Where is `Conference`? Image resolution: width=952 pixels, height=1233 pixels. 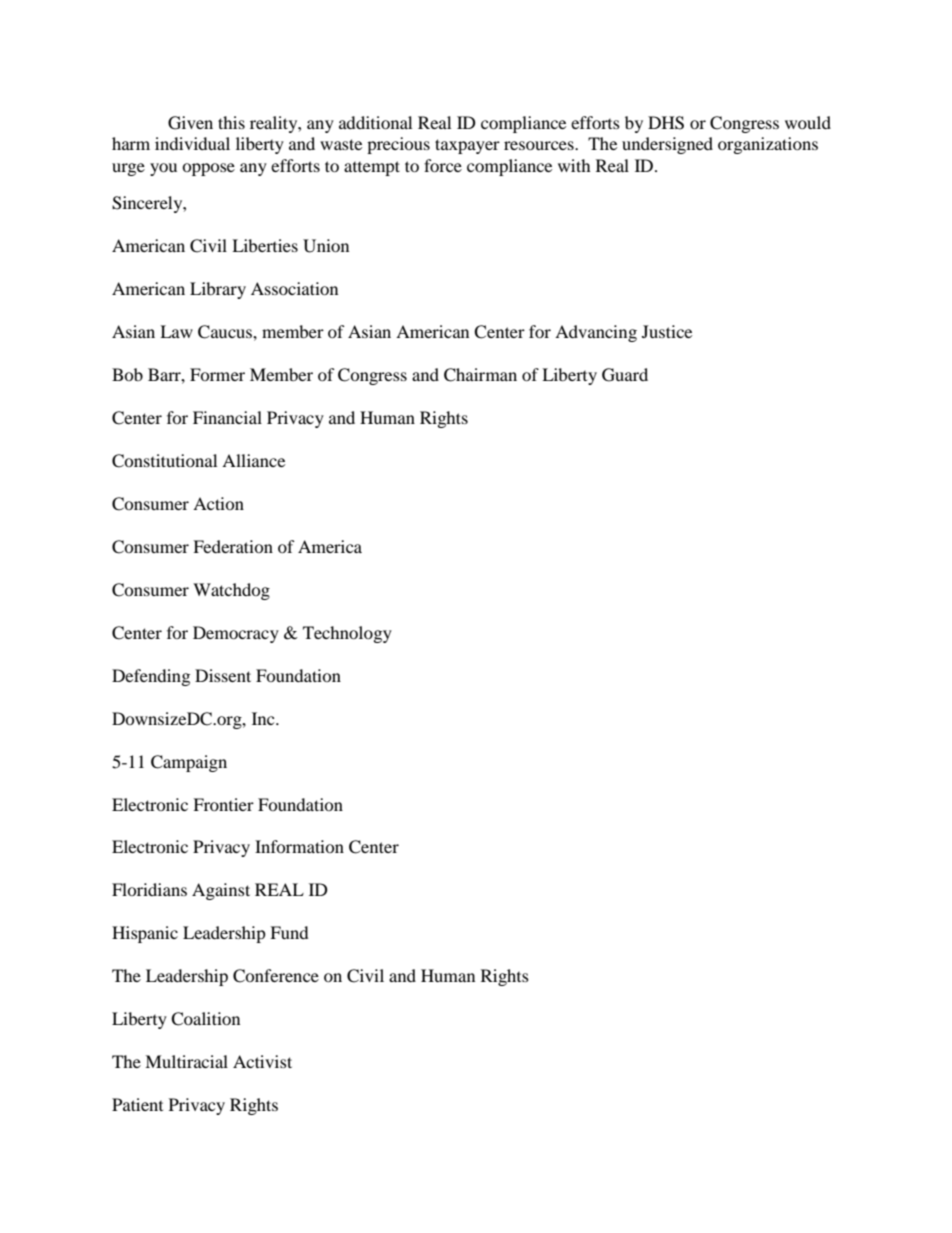
Conference is located at coordinates (276, 976).
